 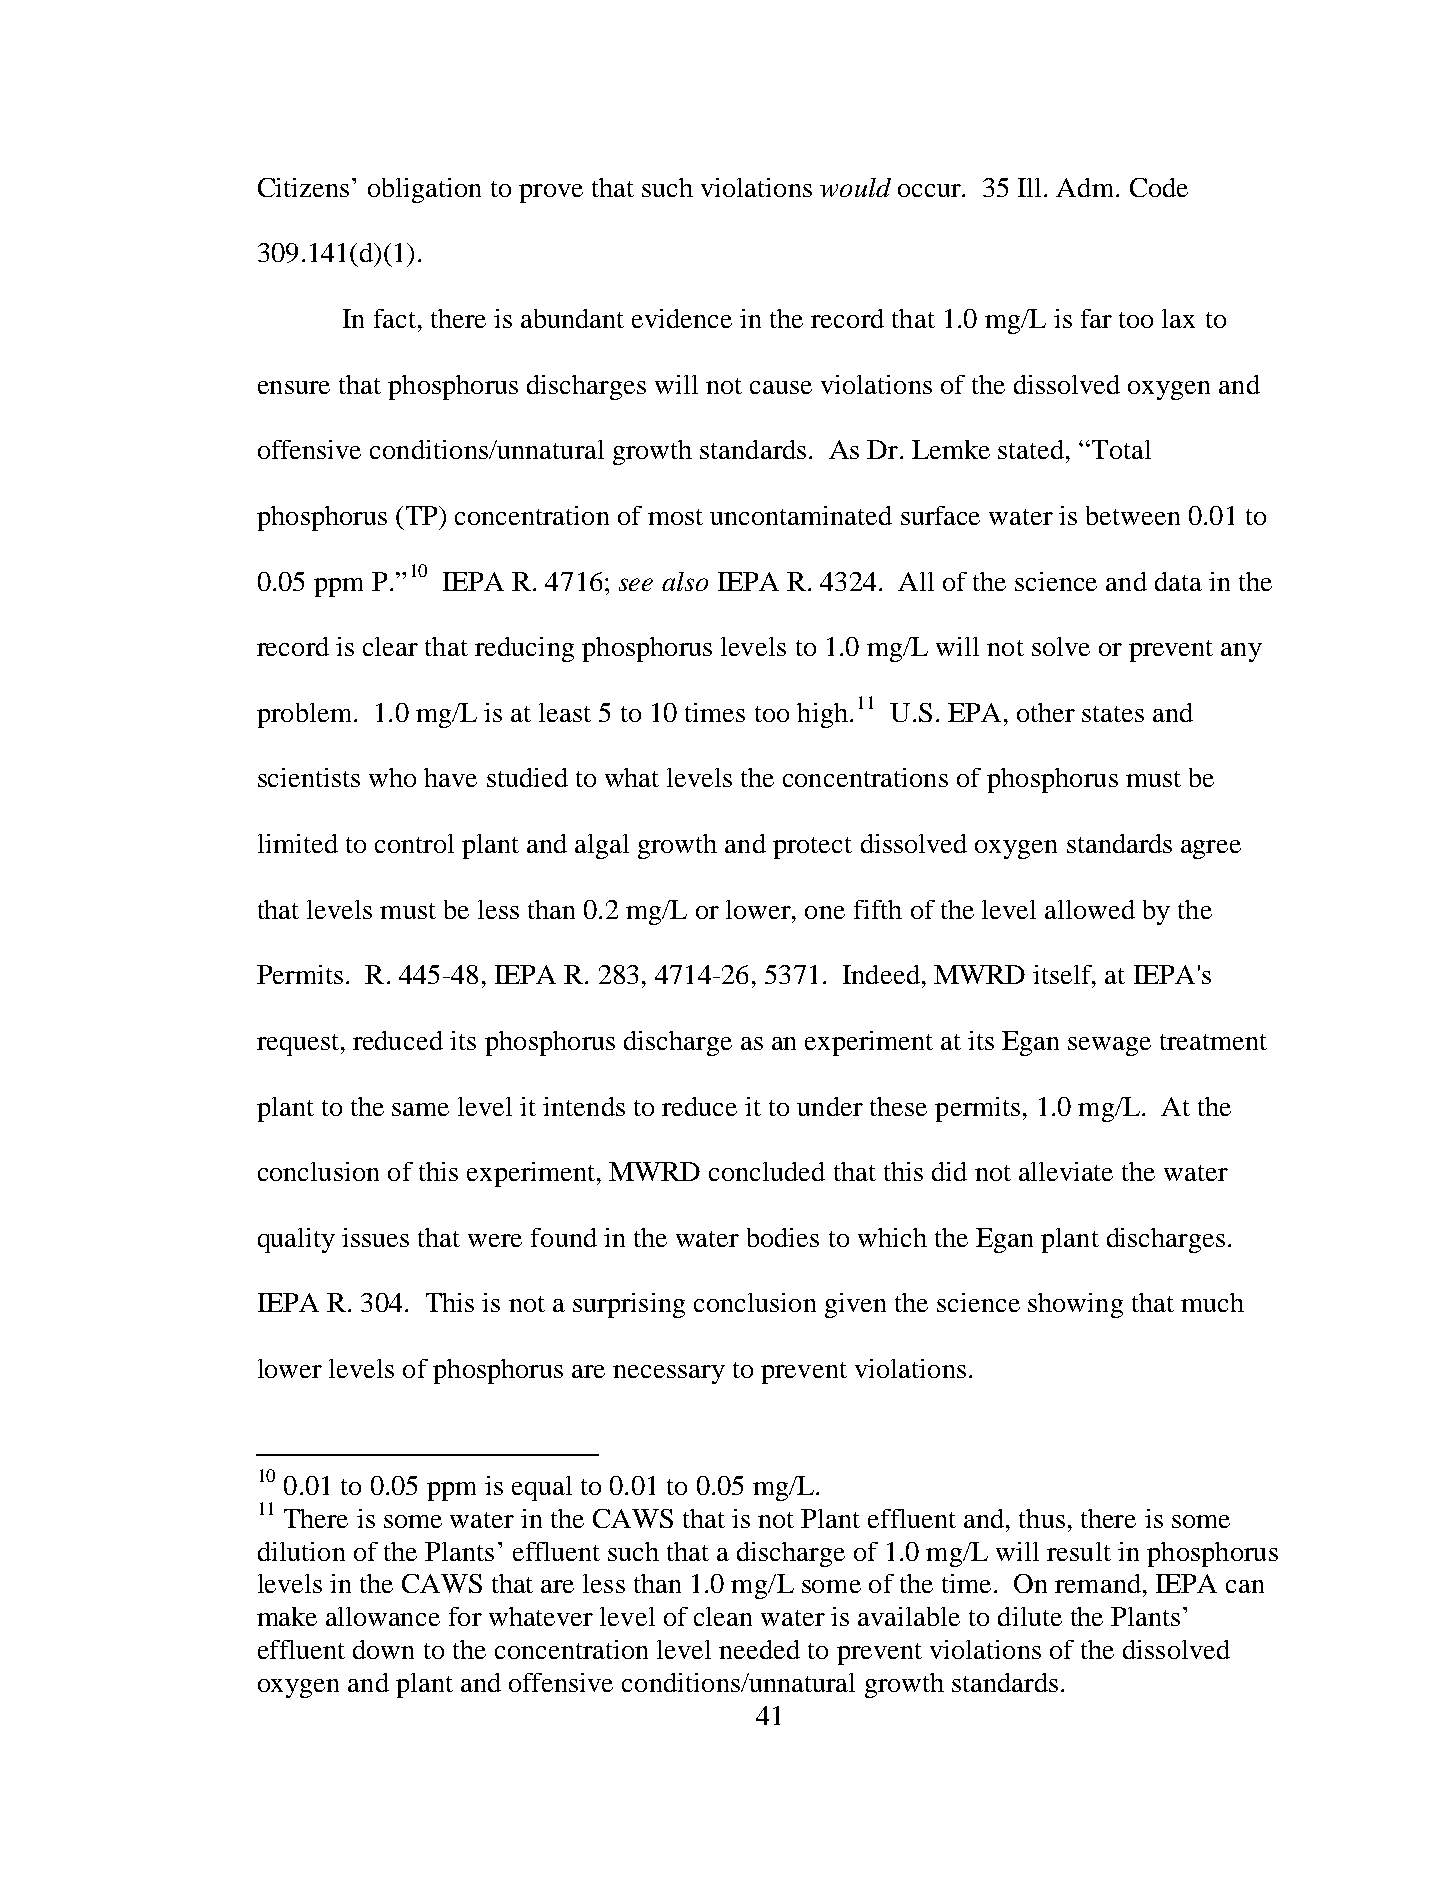 What do you see at coordinates (414, 843) in the screenshot?
I see `control` at bounding box center [414, 843].
